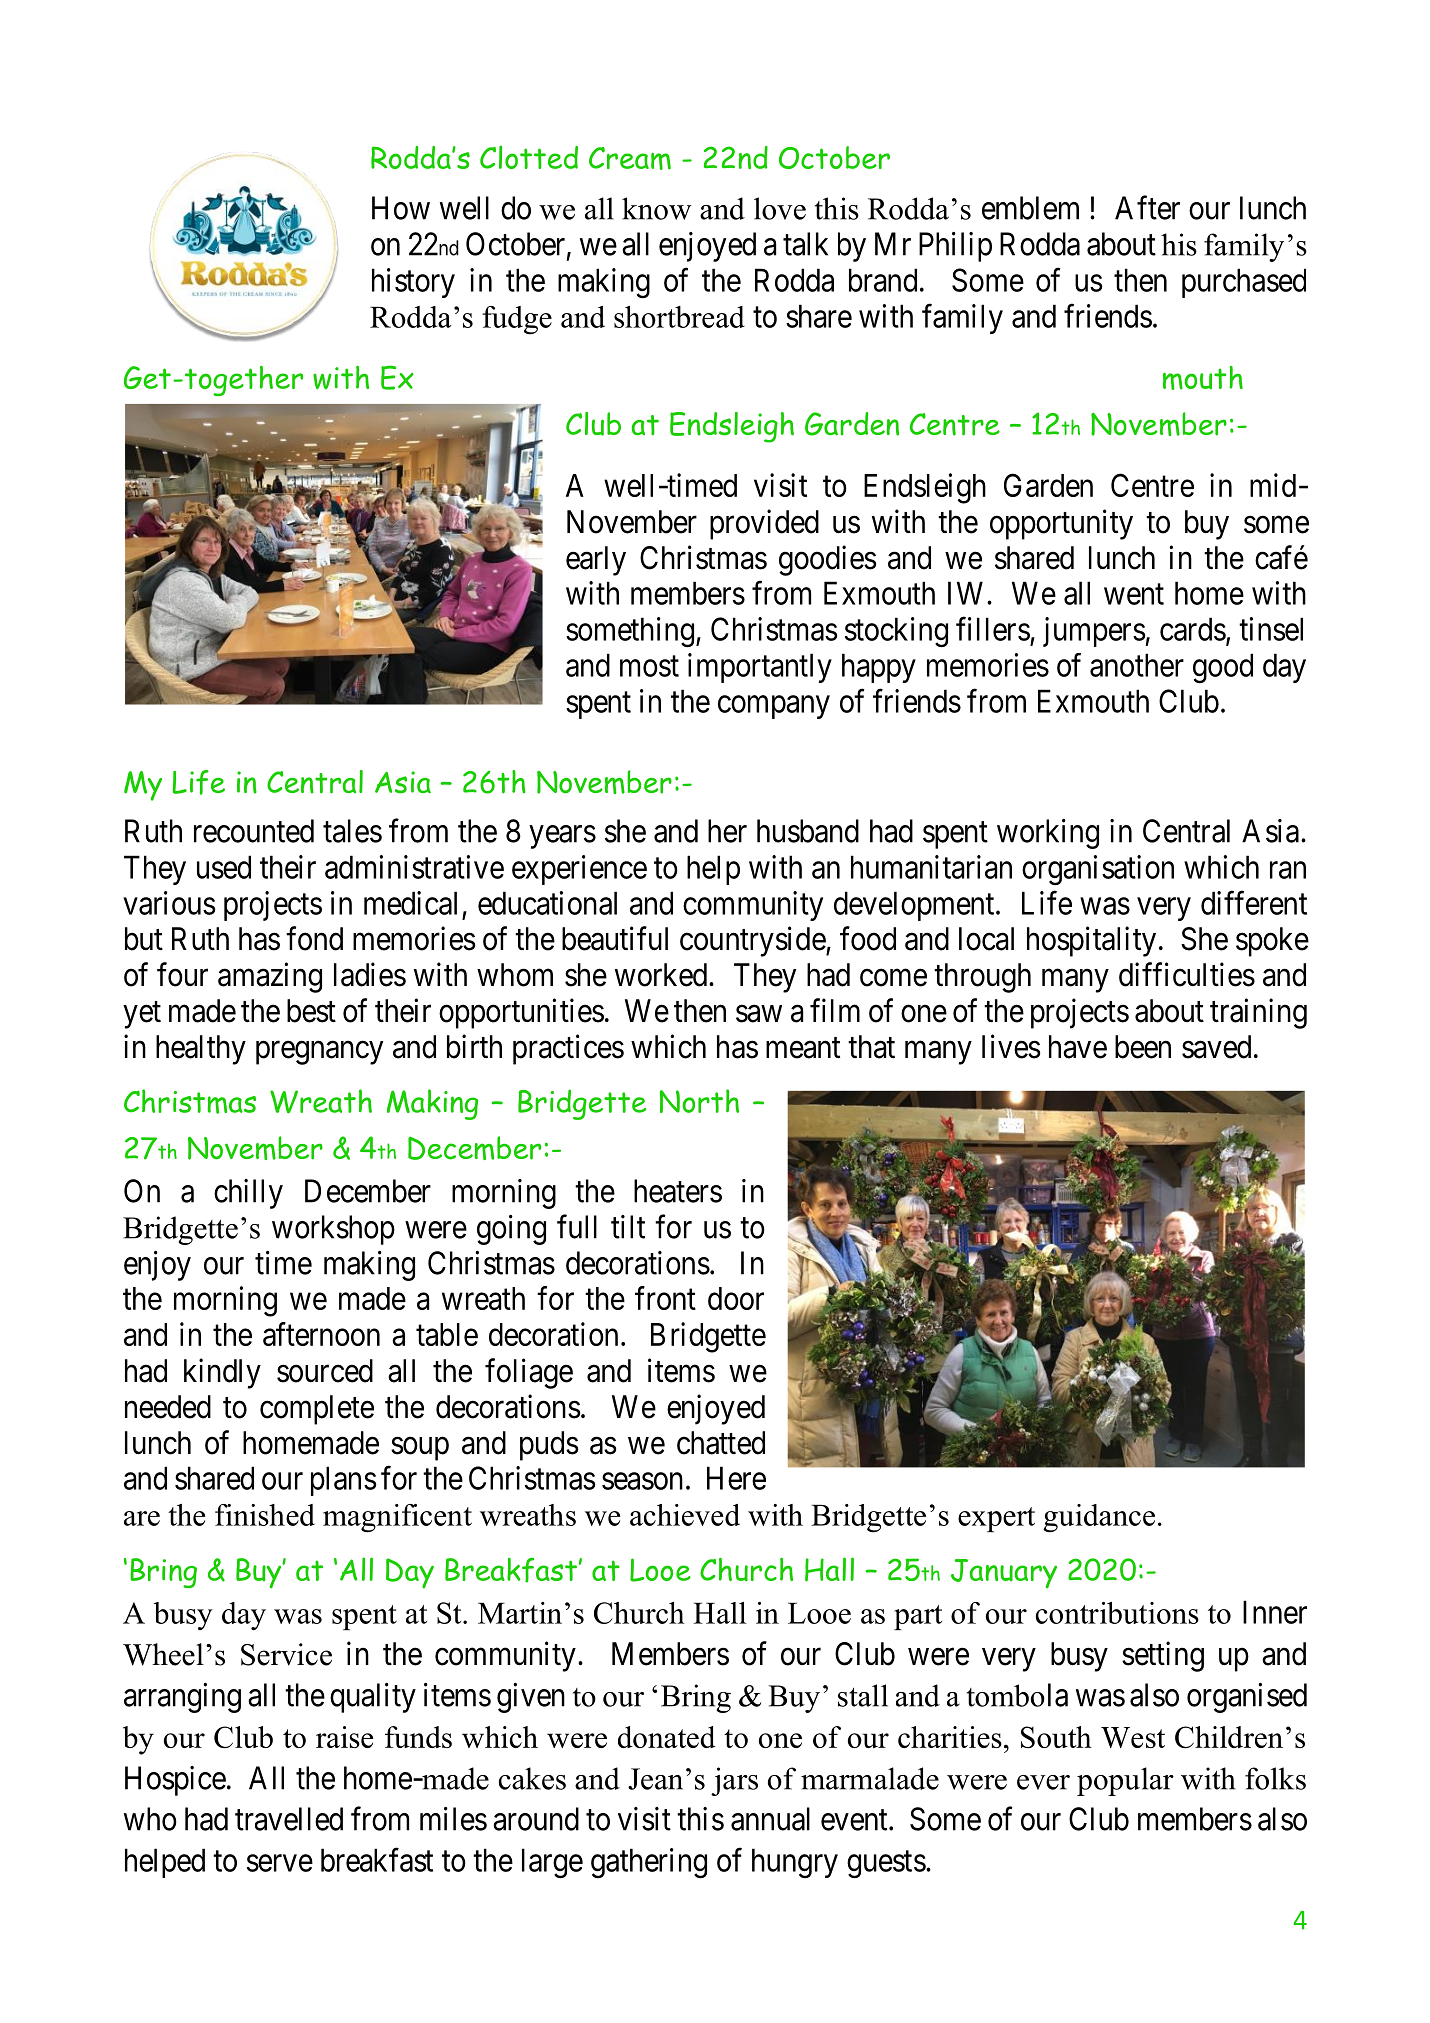 The width and height of the image is (1430, 2023). What do you see at coordinates (1143, 1047) in the image?
I see `been` at bounding box center [1143, 1047].
